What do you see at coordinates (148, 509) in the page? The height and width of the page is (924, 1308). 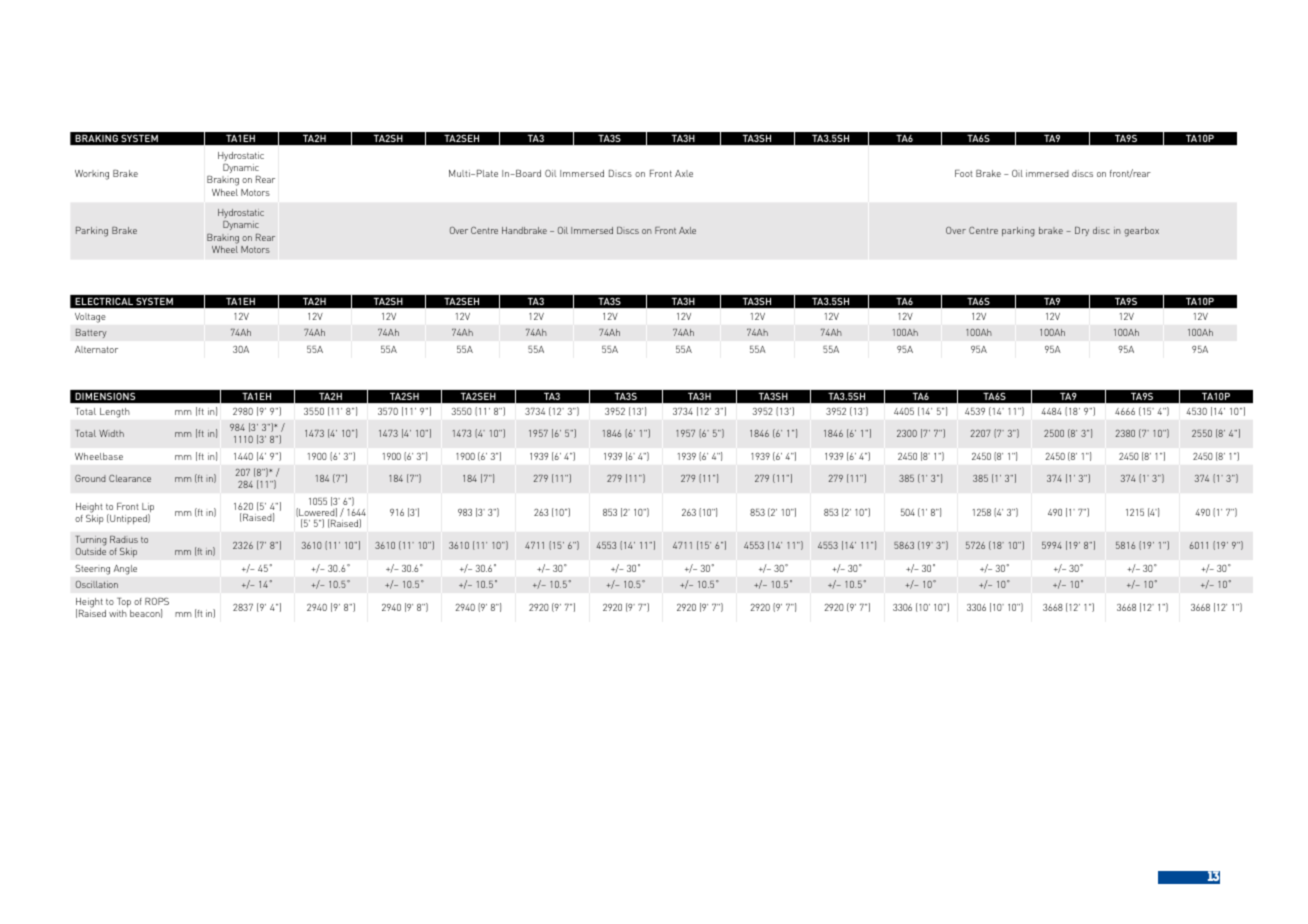 I see `Lip` at bounding box center [148, 509].
